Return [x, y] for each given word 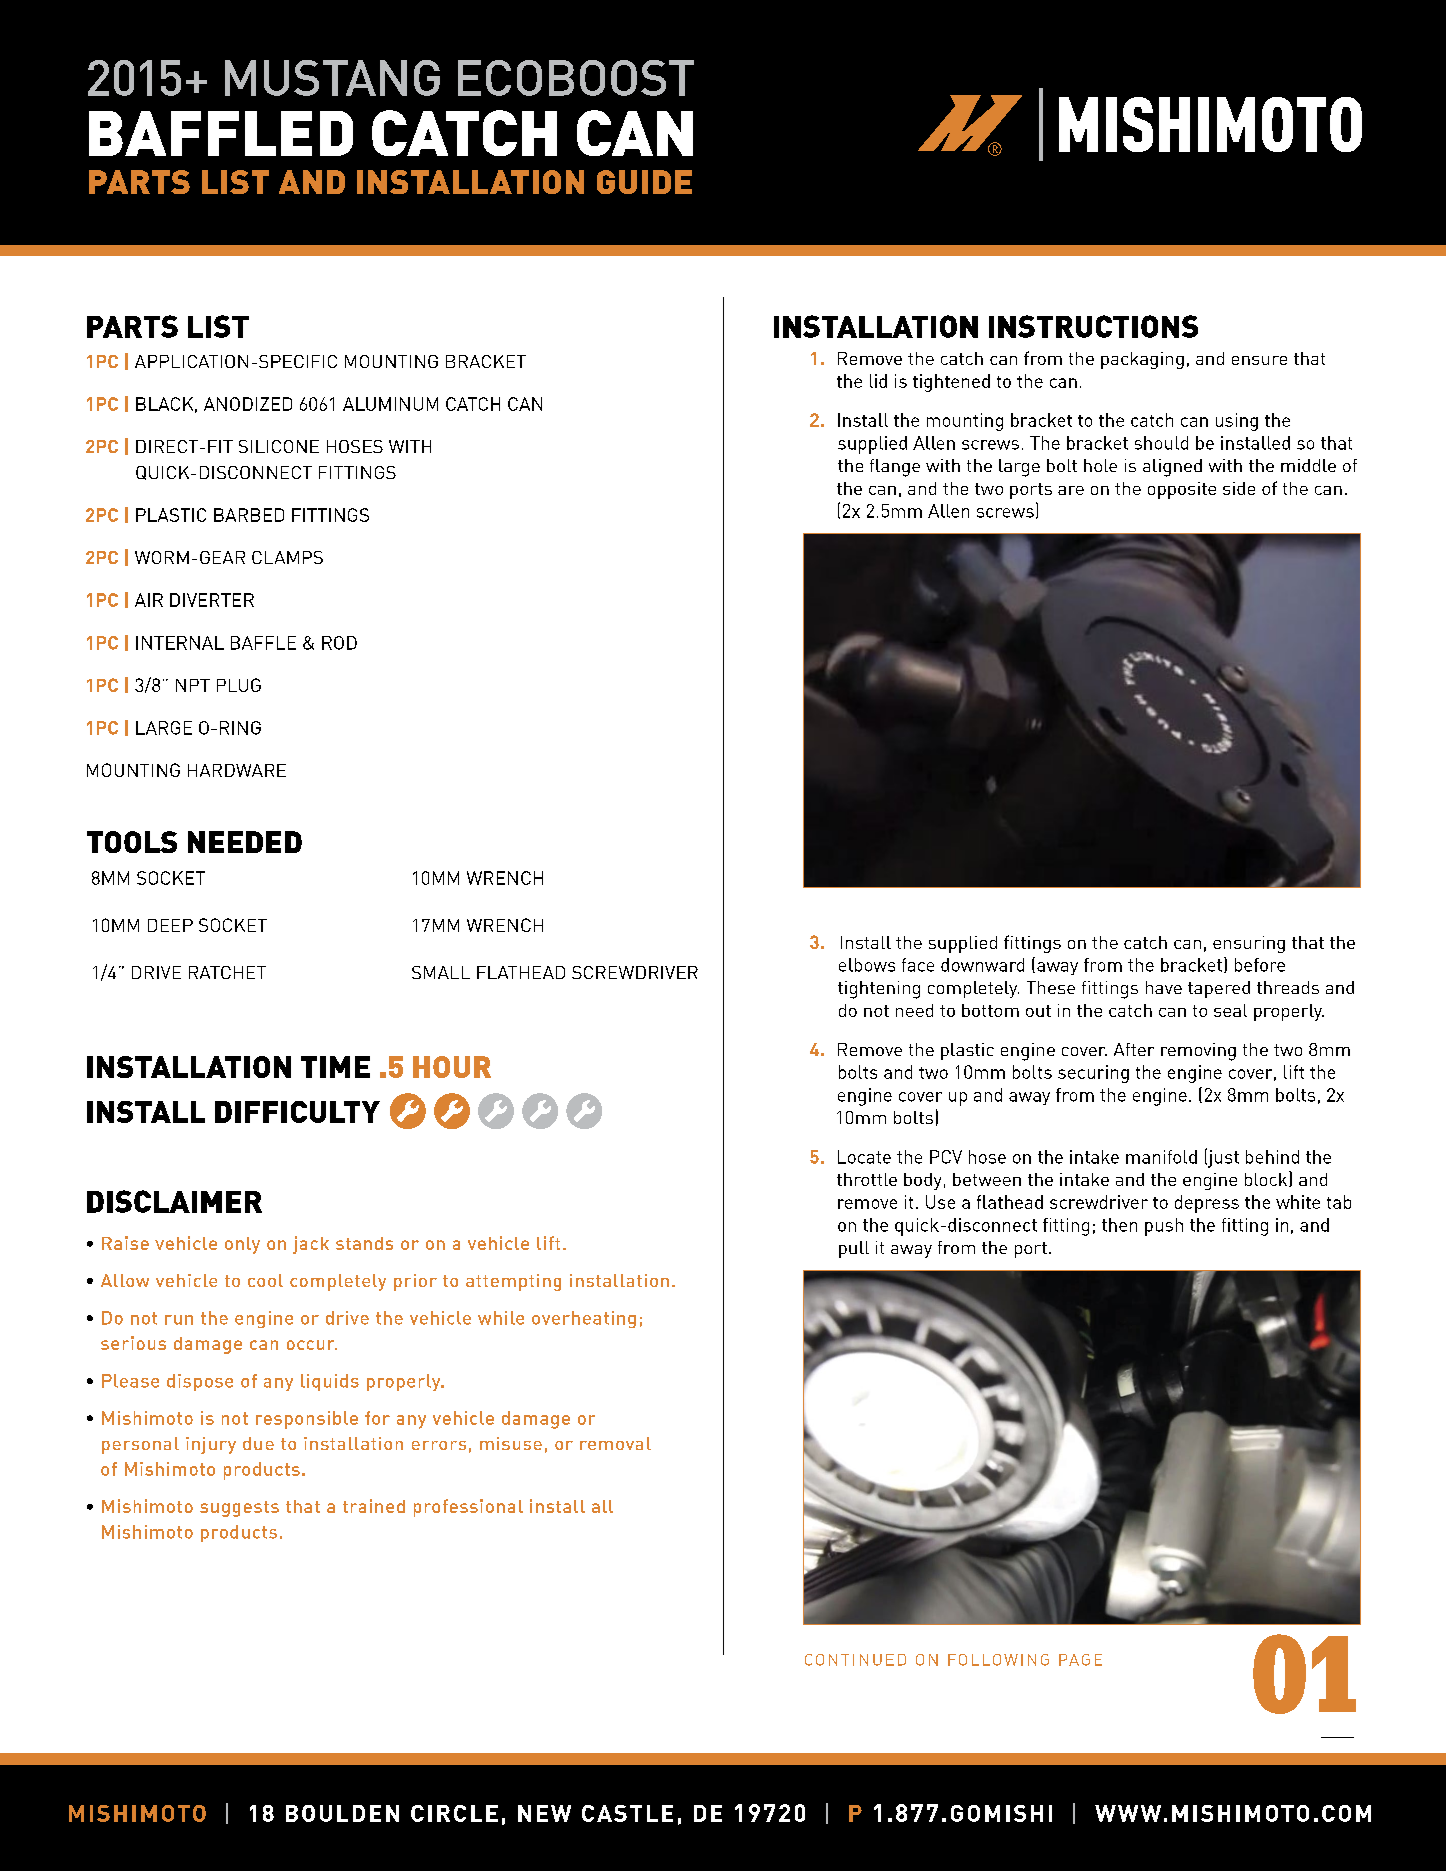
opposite [1182, 490]
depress [1207, 1204]
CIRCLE [454, 1813]
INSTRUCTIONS [1093, 326]
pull [854, 1249]
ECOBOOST [576, 78]
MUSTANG [332, 78]
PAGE [1080, 1660]
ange [900, 470]
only [242, 1245]
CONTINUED [855, 1660]
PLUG [239, 685]
